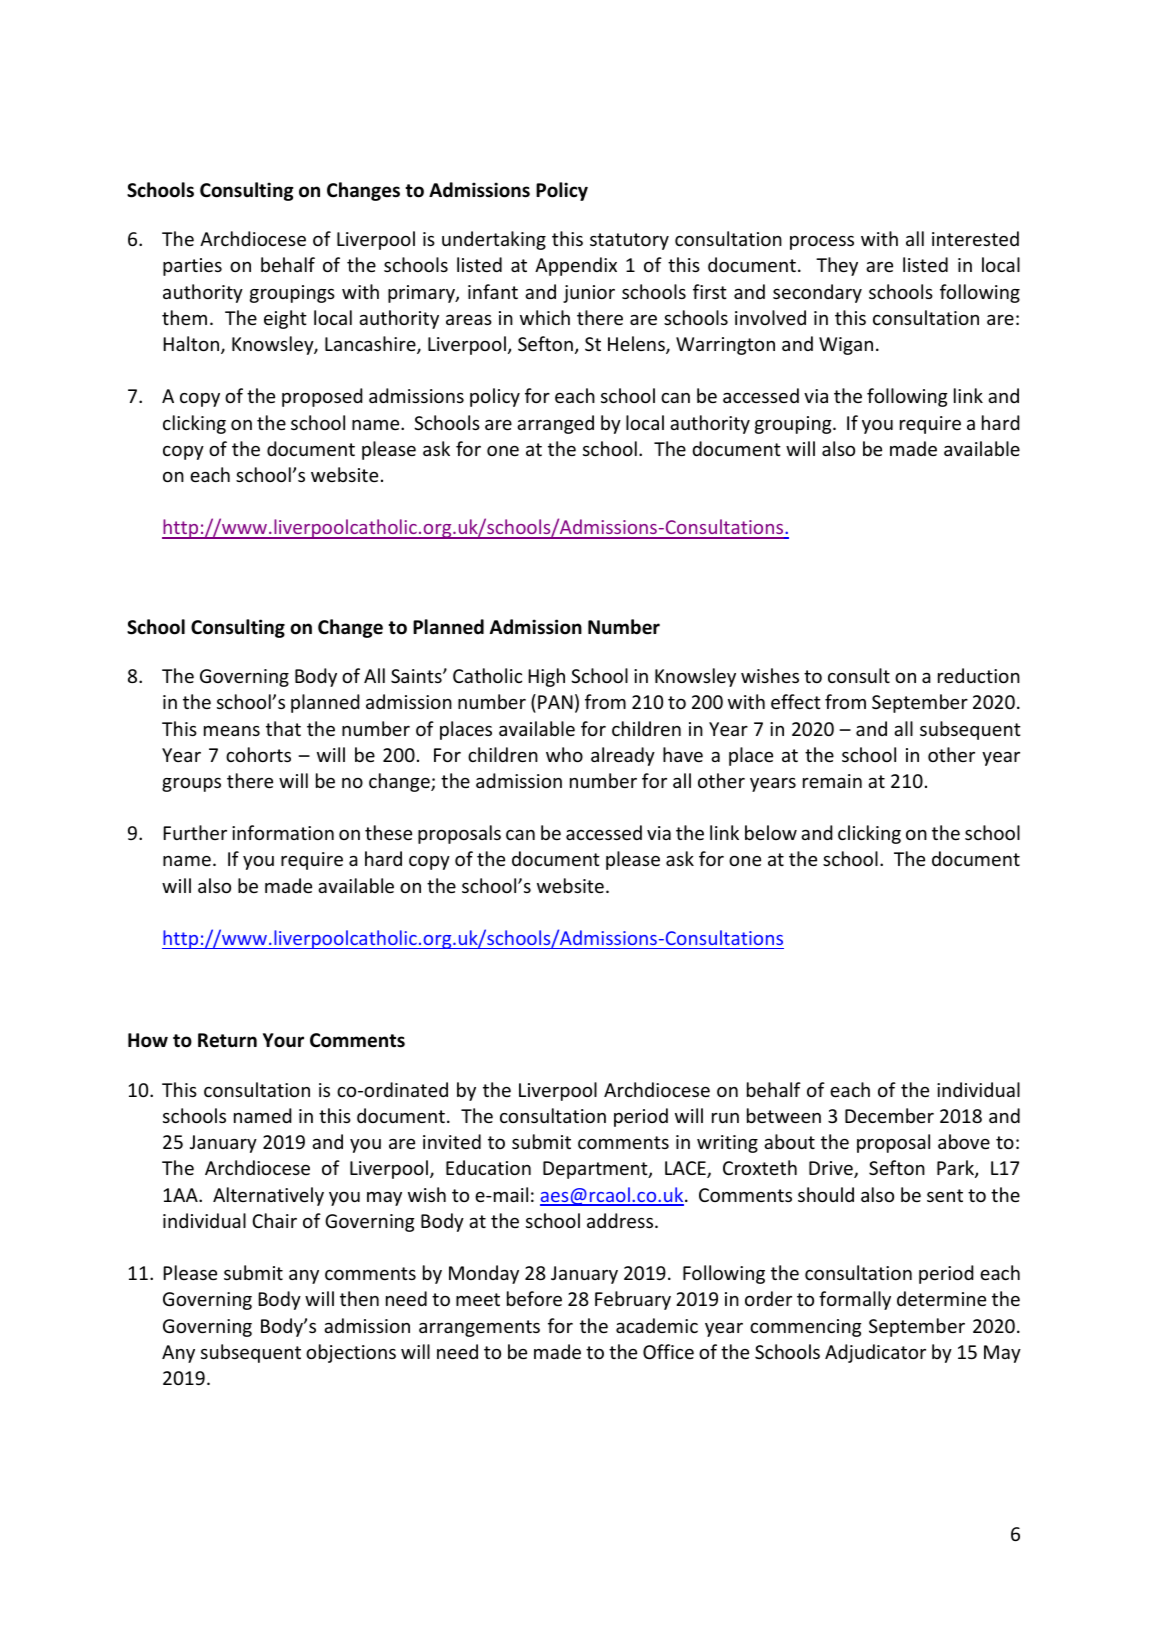 The height and width of the image is (1642, 1161). Describe the element at coordinates (322, 397) in the image. I see `proposed` at that location.
